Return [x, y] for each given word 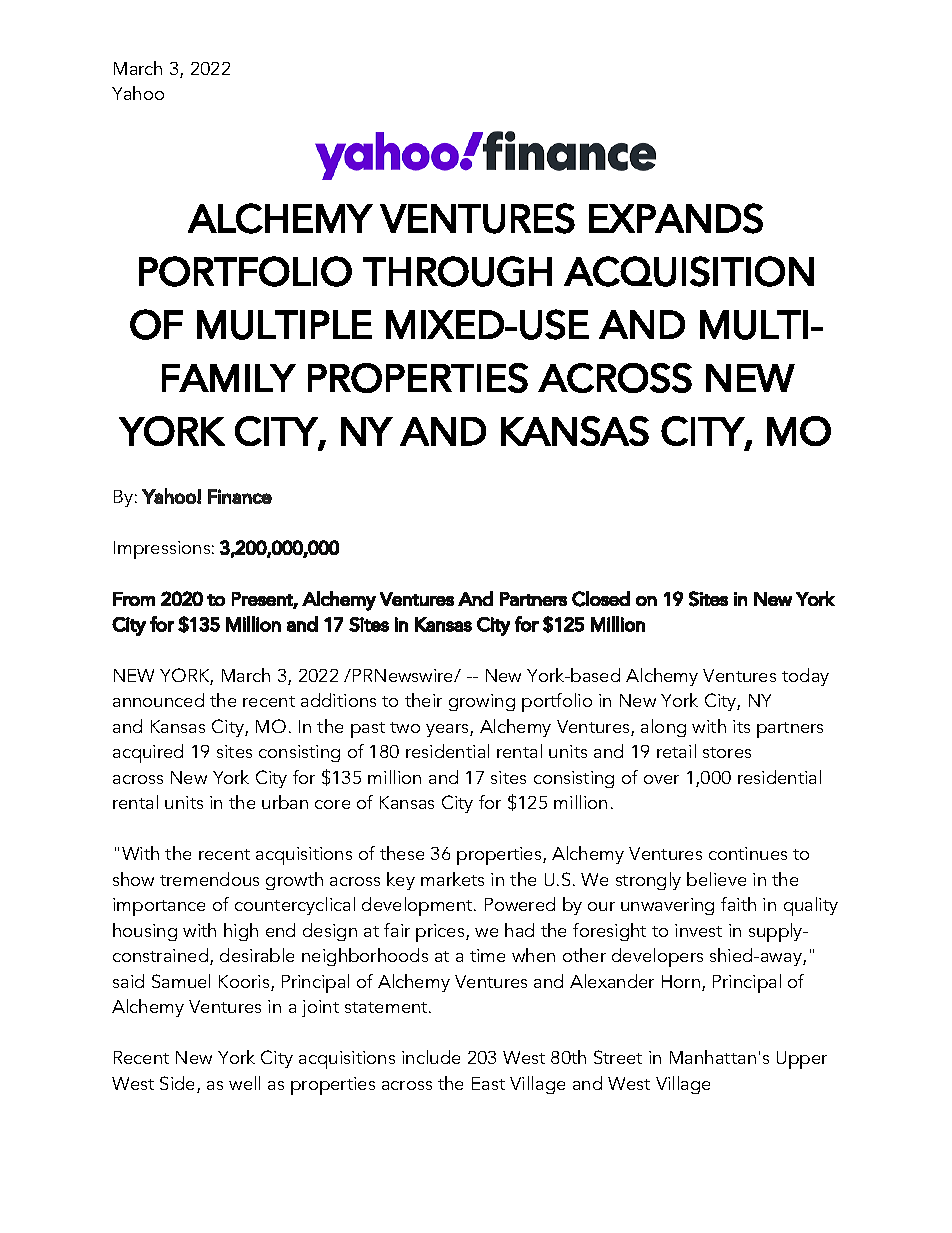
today [805, 677]
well [244, 1083]
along [663, 728]
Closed [601, 599]
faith [738, 904]
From [134, 599]
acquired [148, 753]
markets [452, 879]
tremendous [209, 879]
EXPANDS [676, 218]
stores [727, 752]
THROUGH [457, 271]
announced [158, 700]
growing [482, 702]
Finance [240, 496]
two [405, 727]
